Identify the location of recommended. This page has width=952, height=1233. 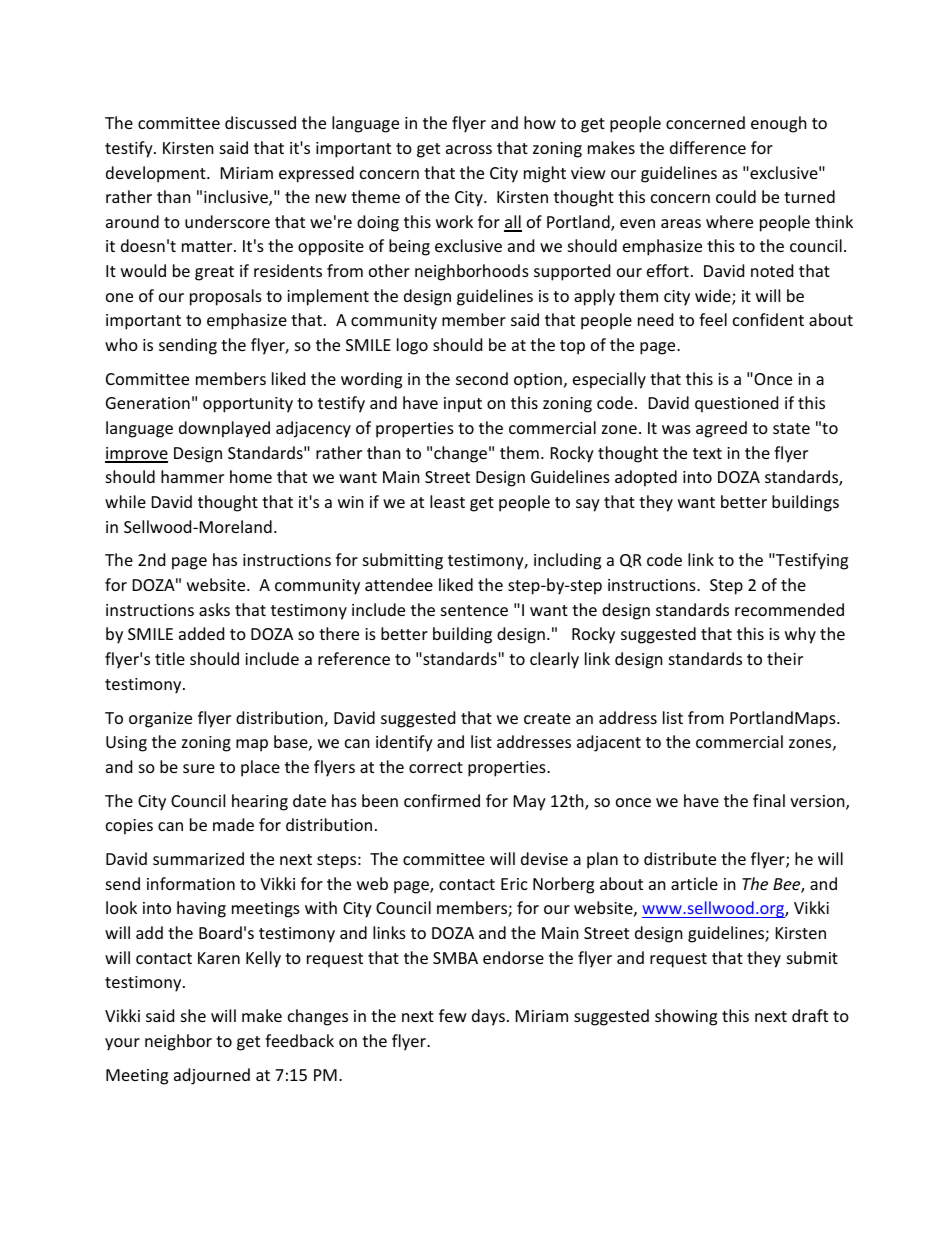
(789, 609).
